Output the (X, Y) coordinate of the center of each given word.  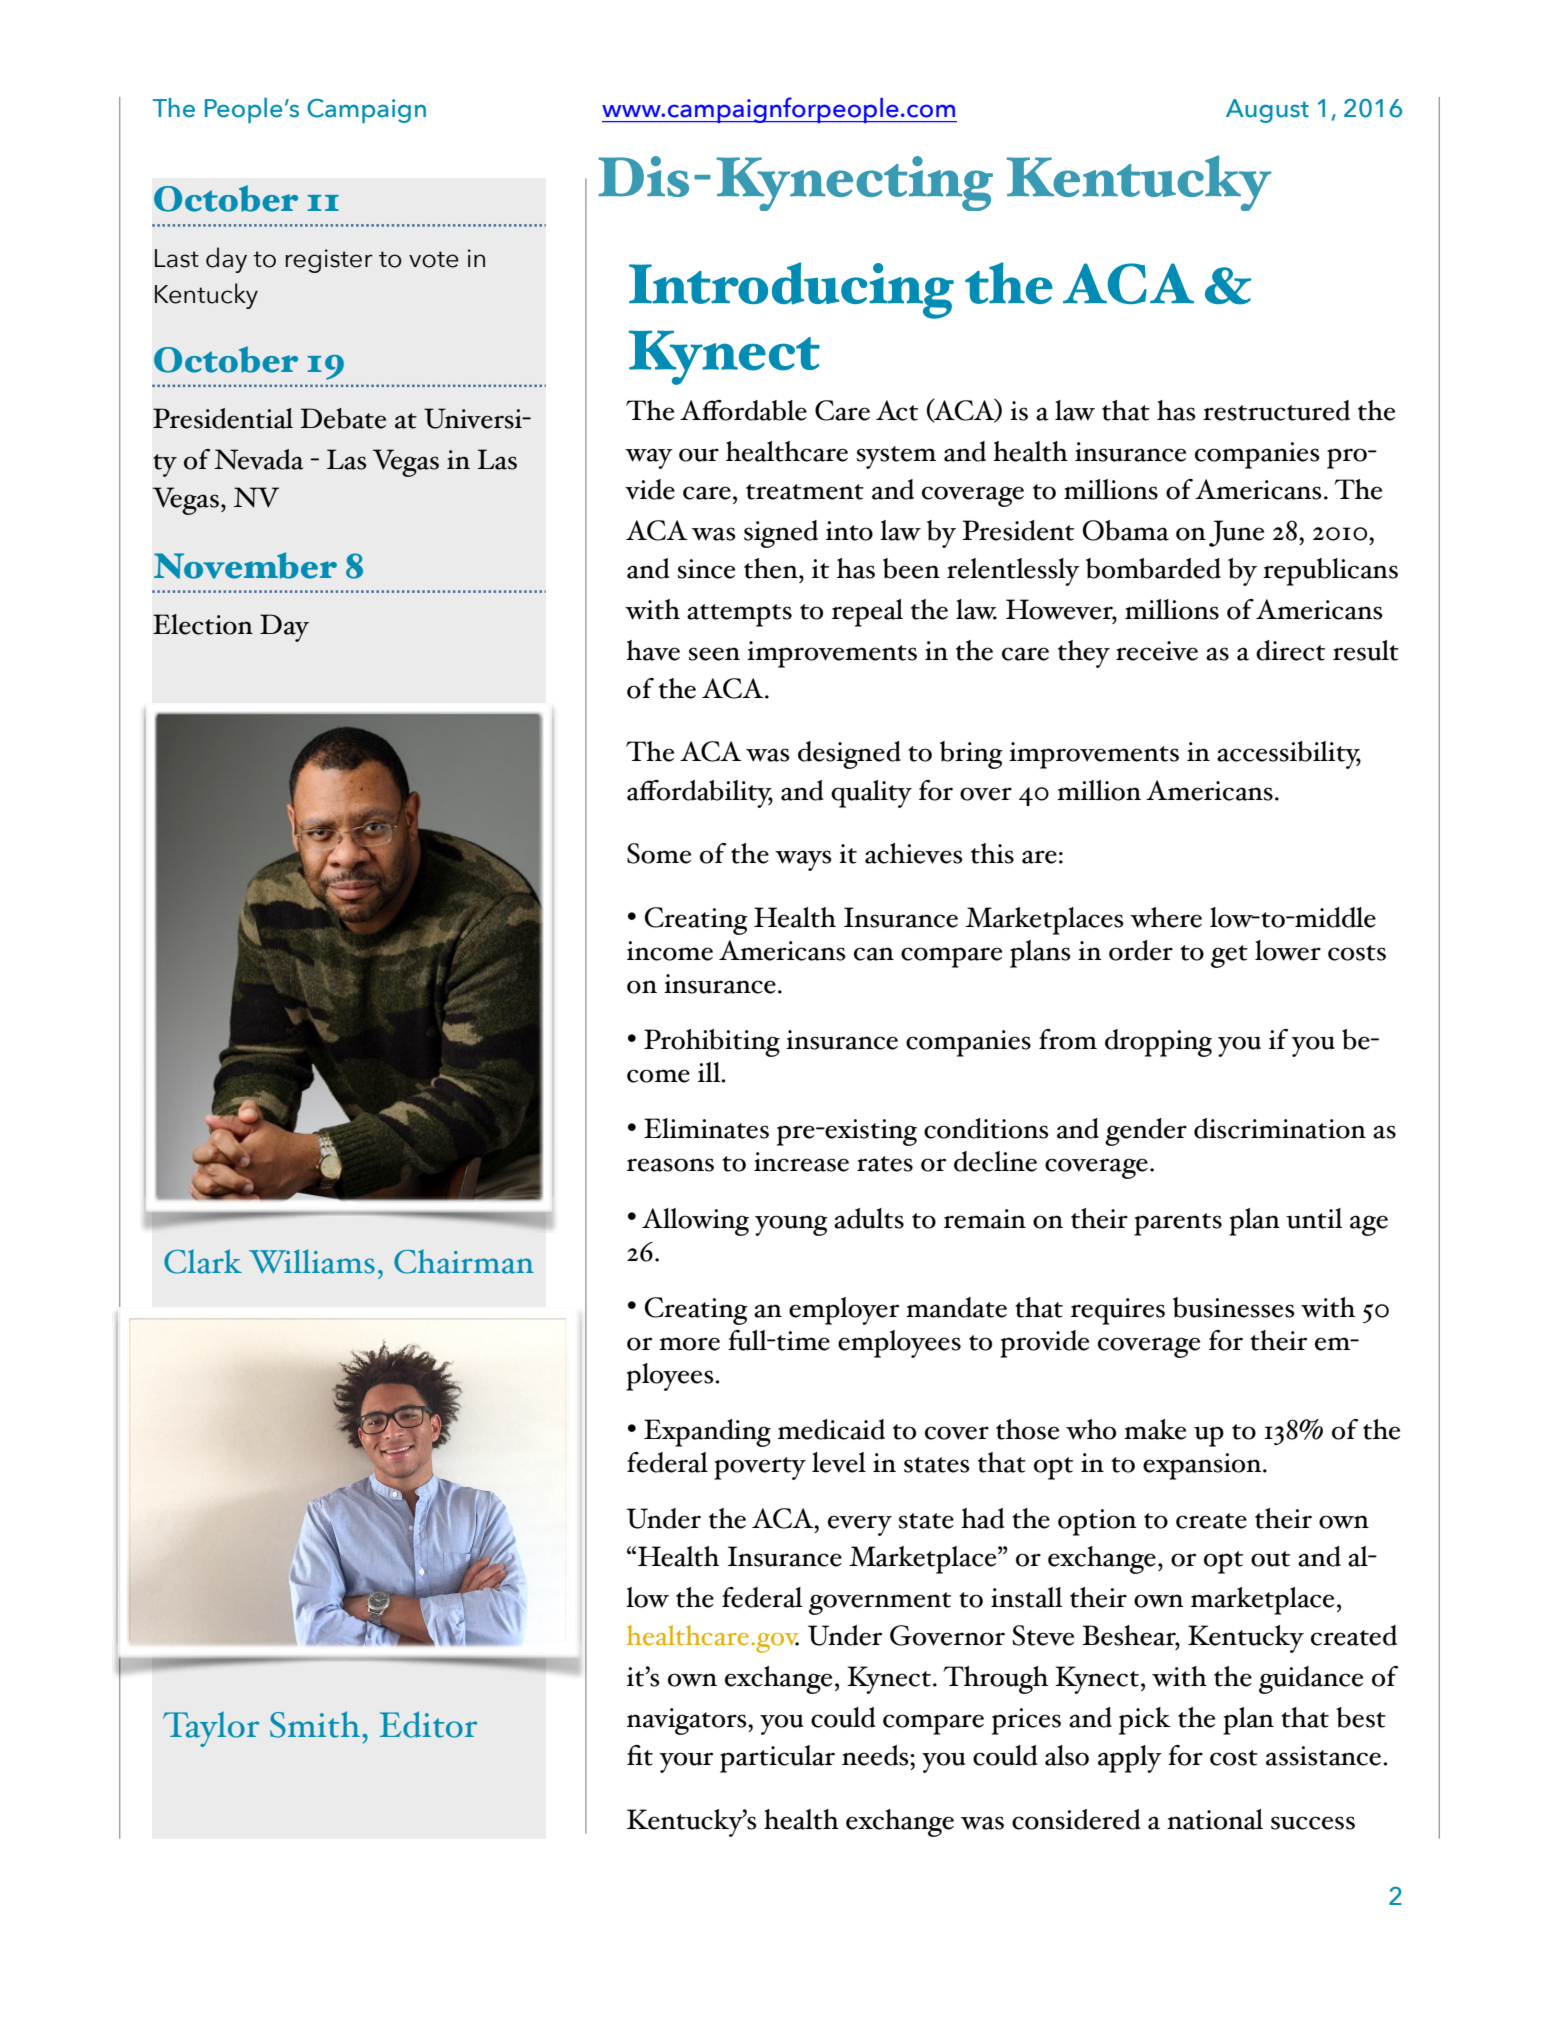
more (689, 1344)
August (1267, 111)
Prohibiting (712, 1043)
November (245, 565)
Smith (315, 1724)
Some (659, 853)
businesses (1234, 1307)
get (1229, 956)
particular (777, 1759)
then (772, 568)
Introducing (791, 290)
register (329, 261)
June (1236, 533)
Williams (312, 1261)
